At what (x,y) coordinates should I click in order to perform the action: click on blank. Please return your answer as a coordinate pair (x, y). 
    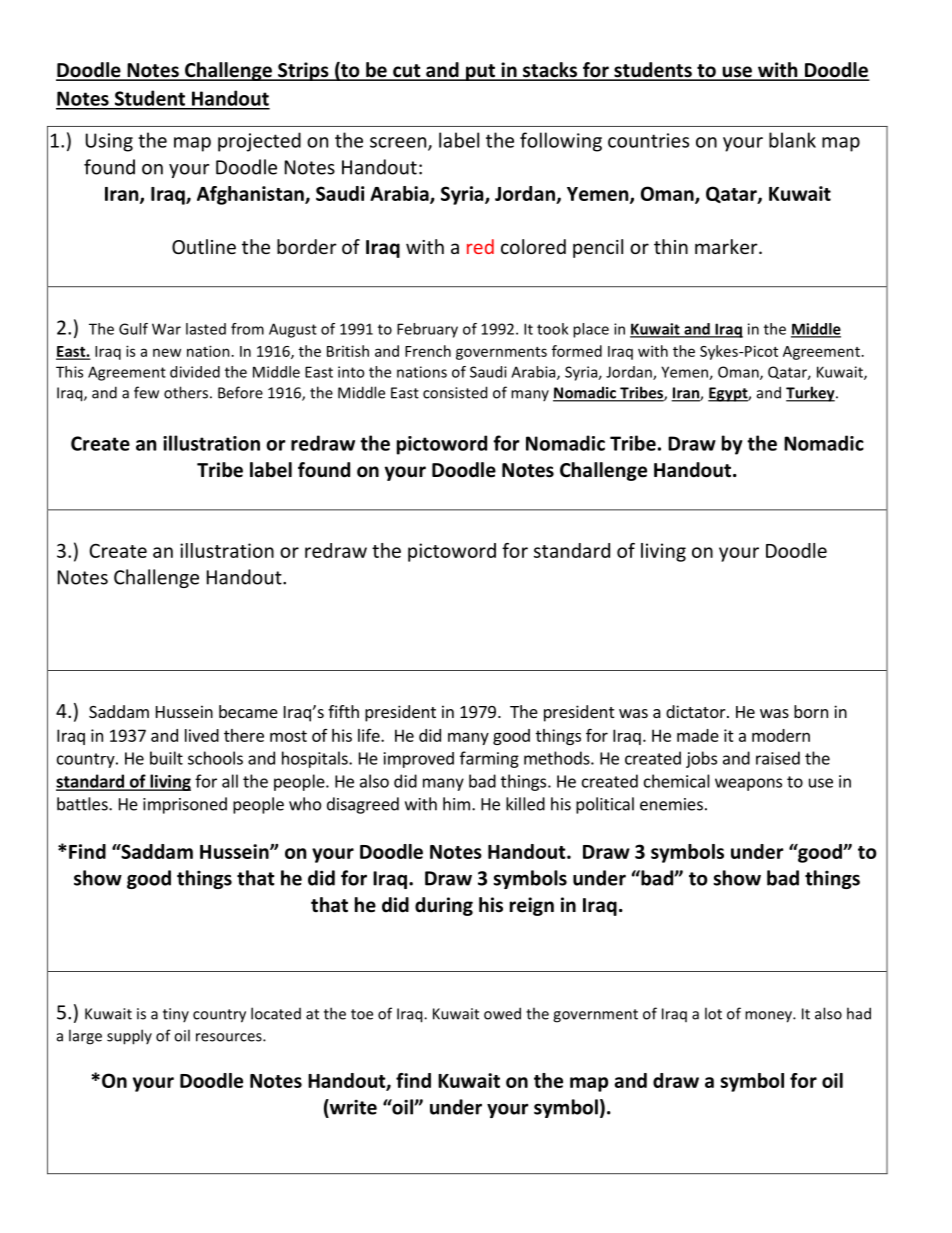
    Looking at the image, I should click on (792, 140).
